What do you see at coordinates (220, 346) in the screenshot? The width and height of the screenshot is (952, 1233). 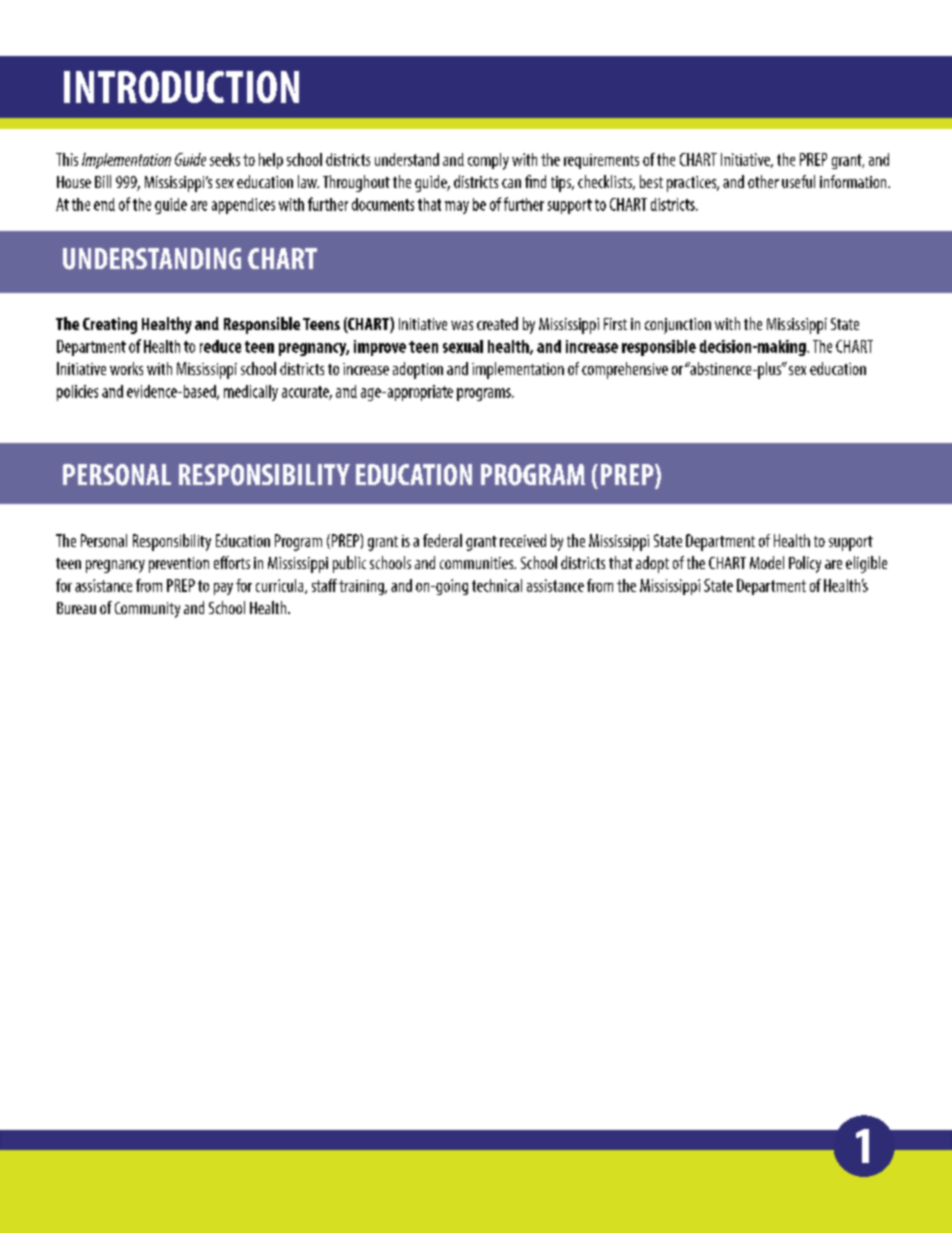 I see `reduce` at bounding box center [220, 346].
